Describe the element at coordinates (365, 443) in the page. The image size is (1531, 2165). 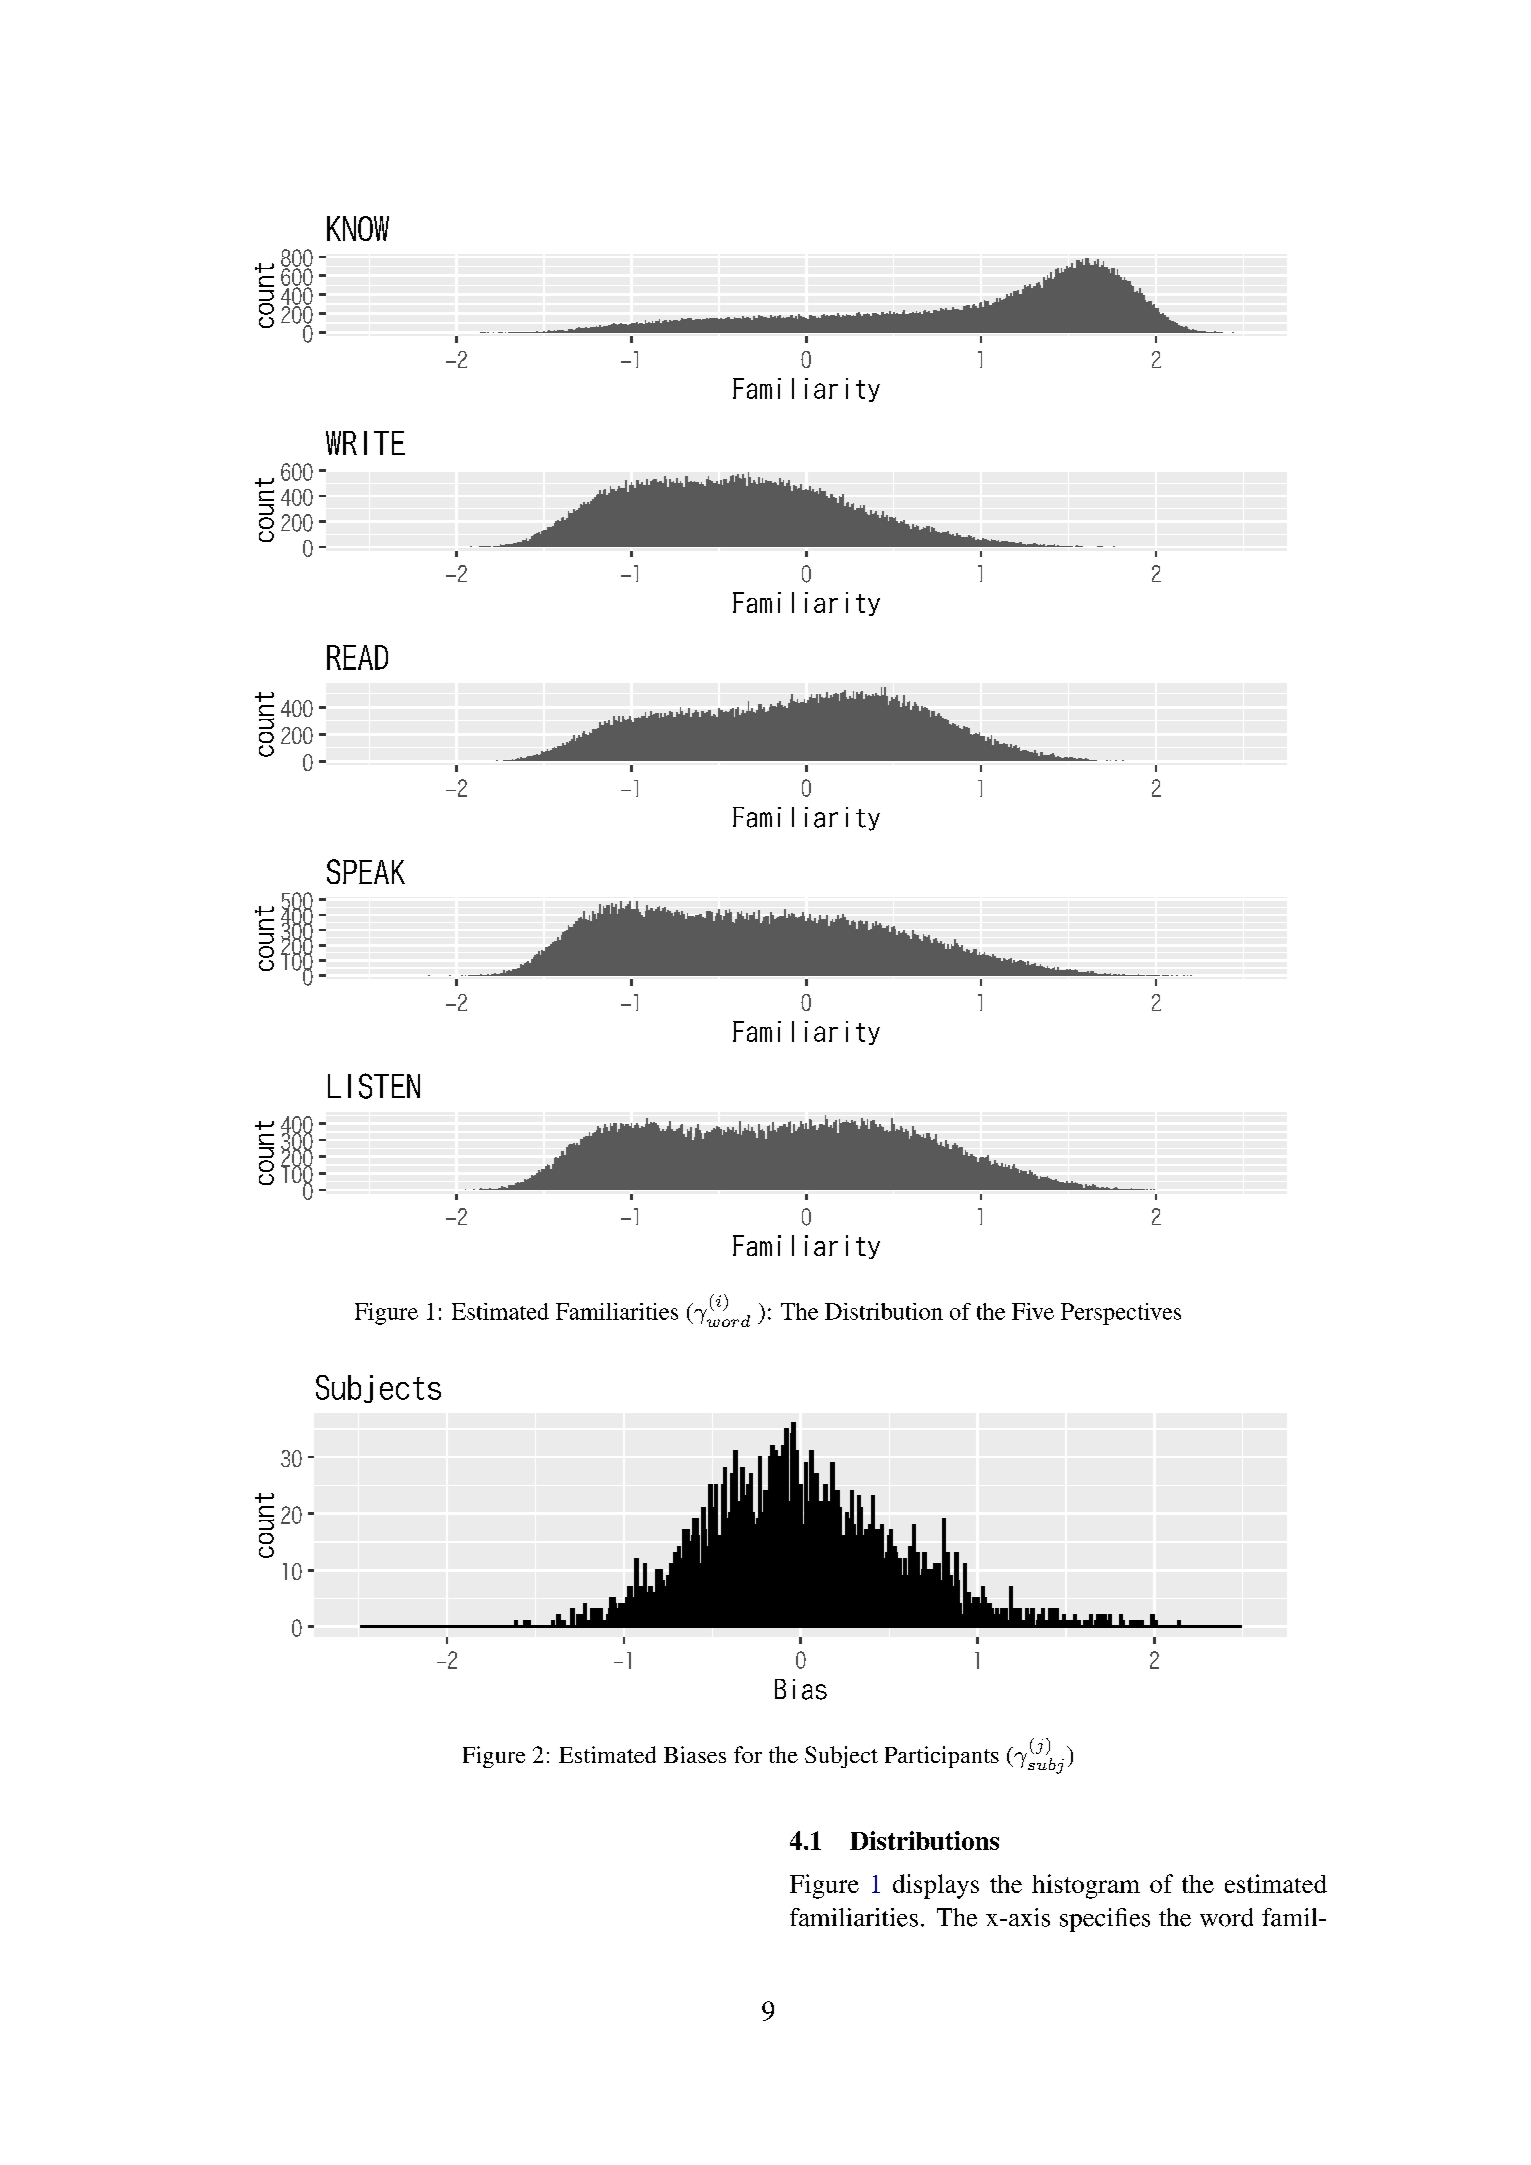
I see `WRITE` at that location.
